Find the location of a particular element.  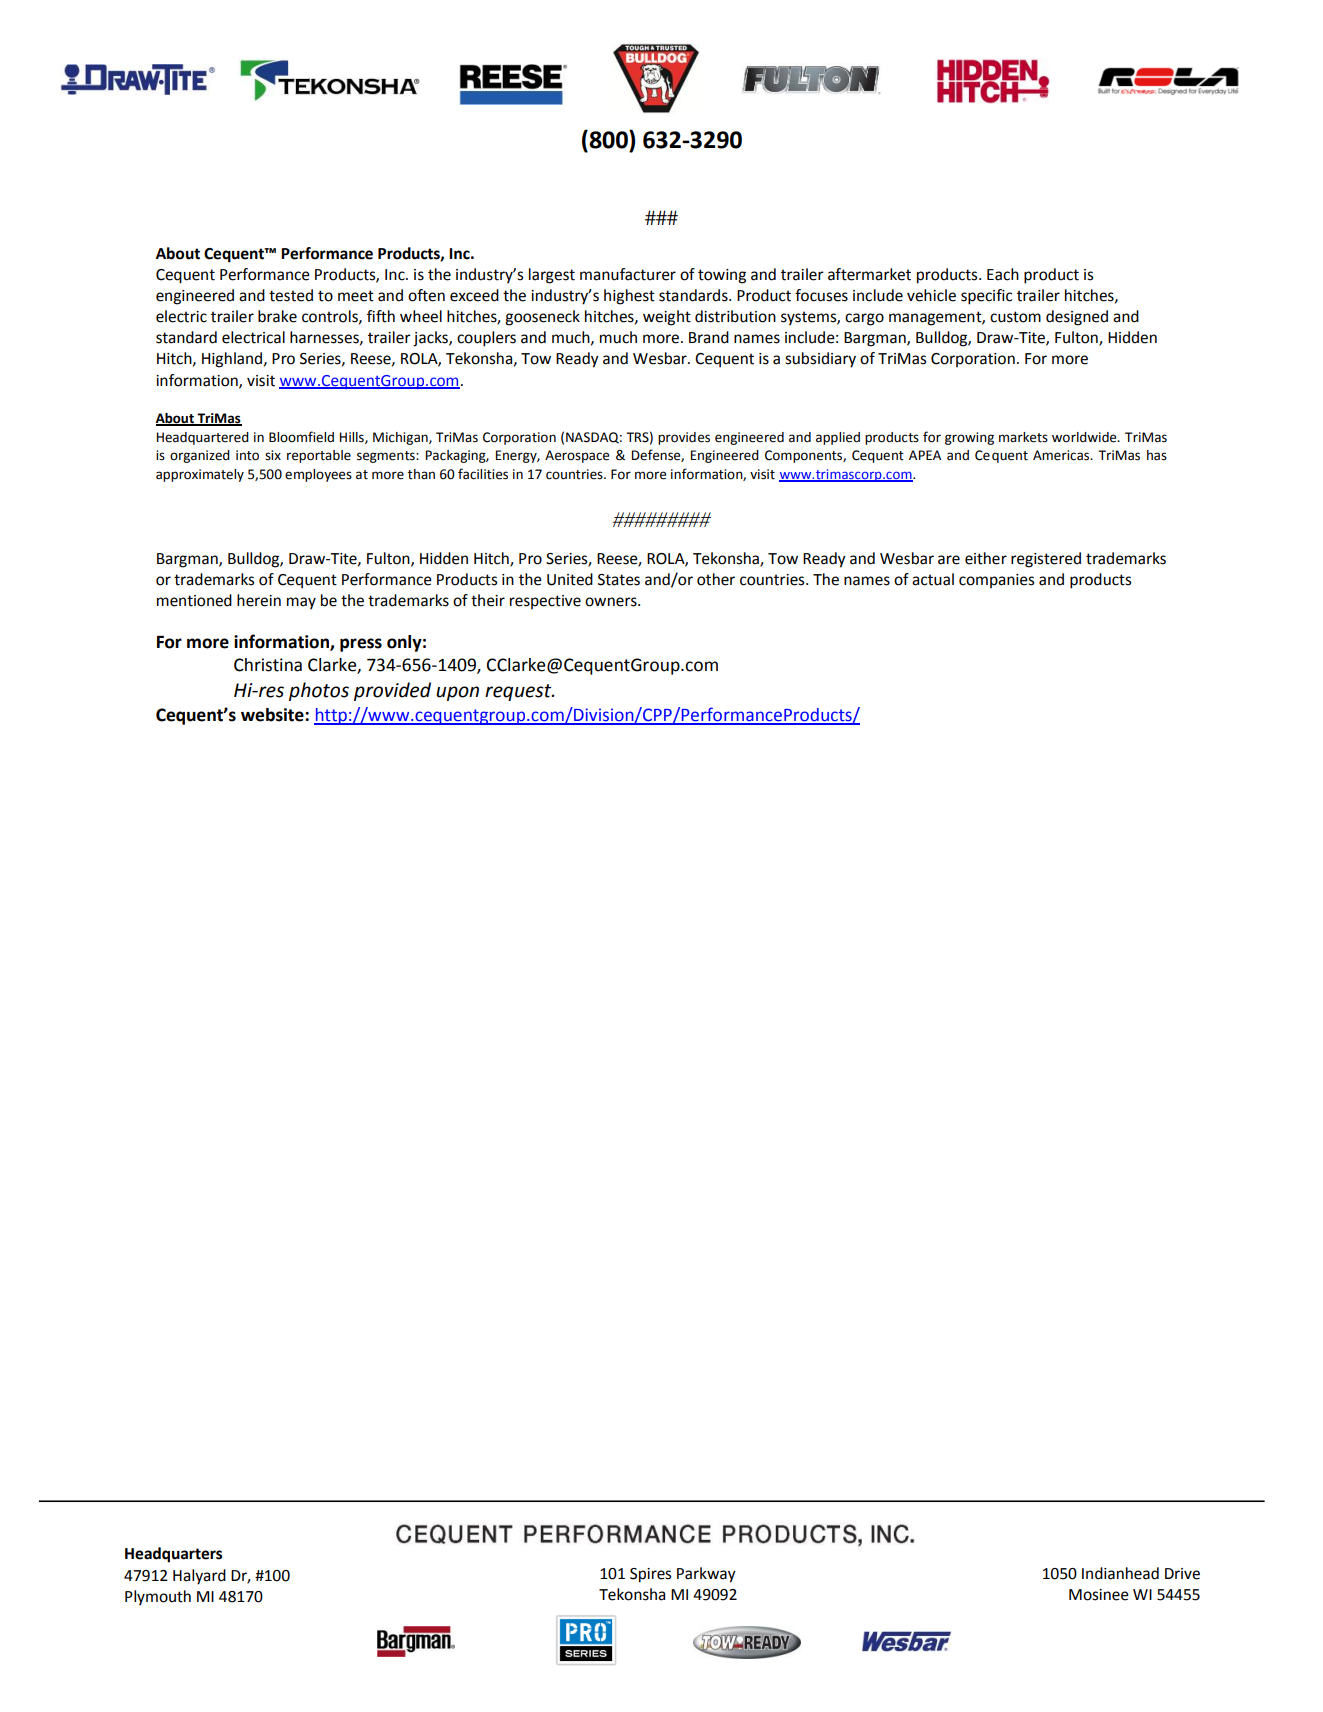

designed is located at coordinates (1077, 318).
